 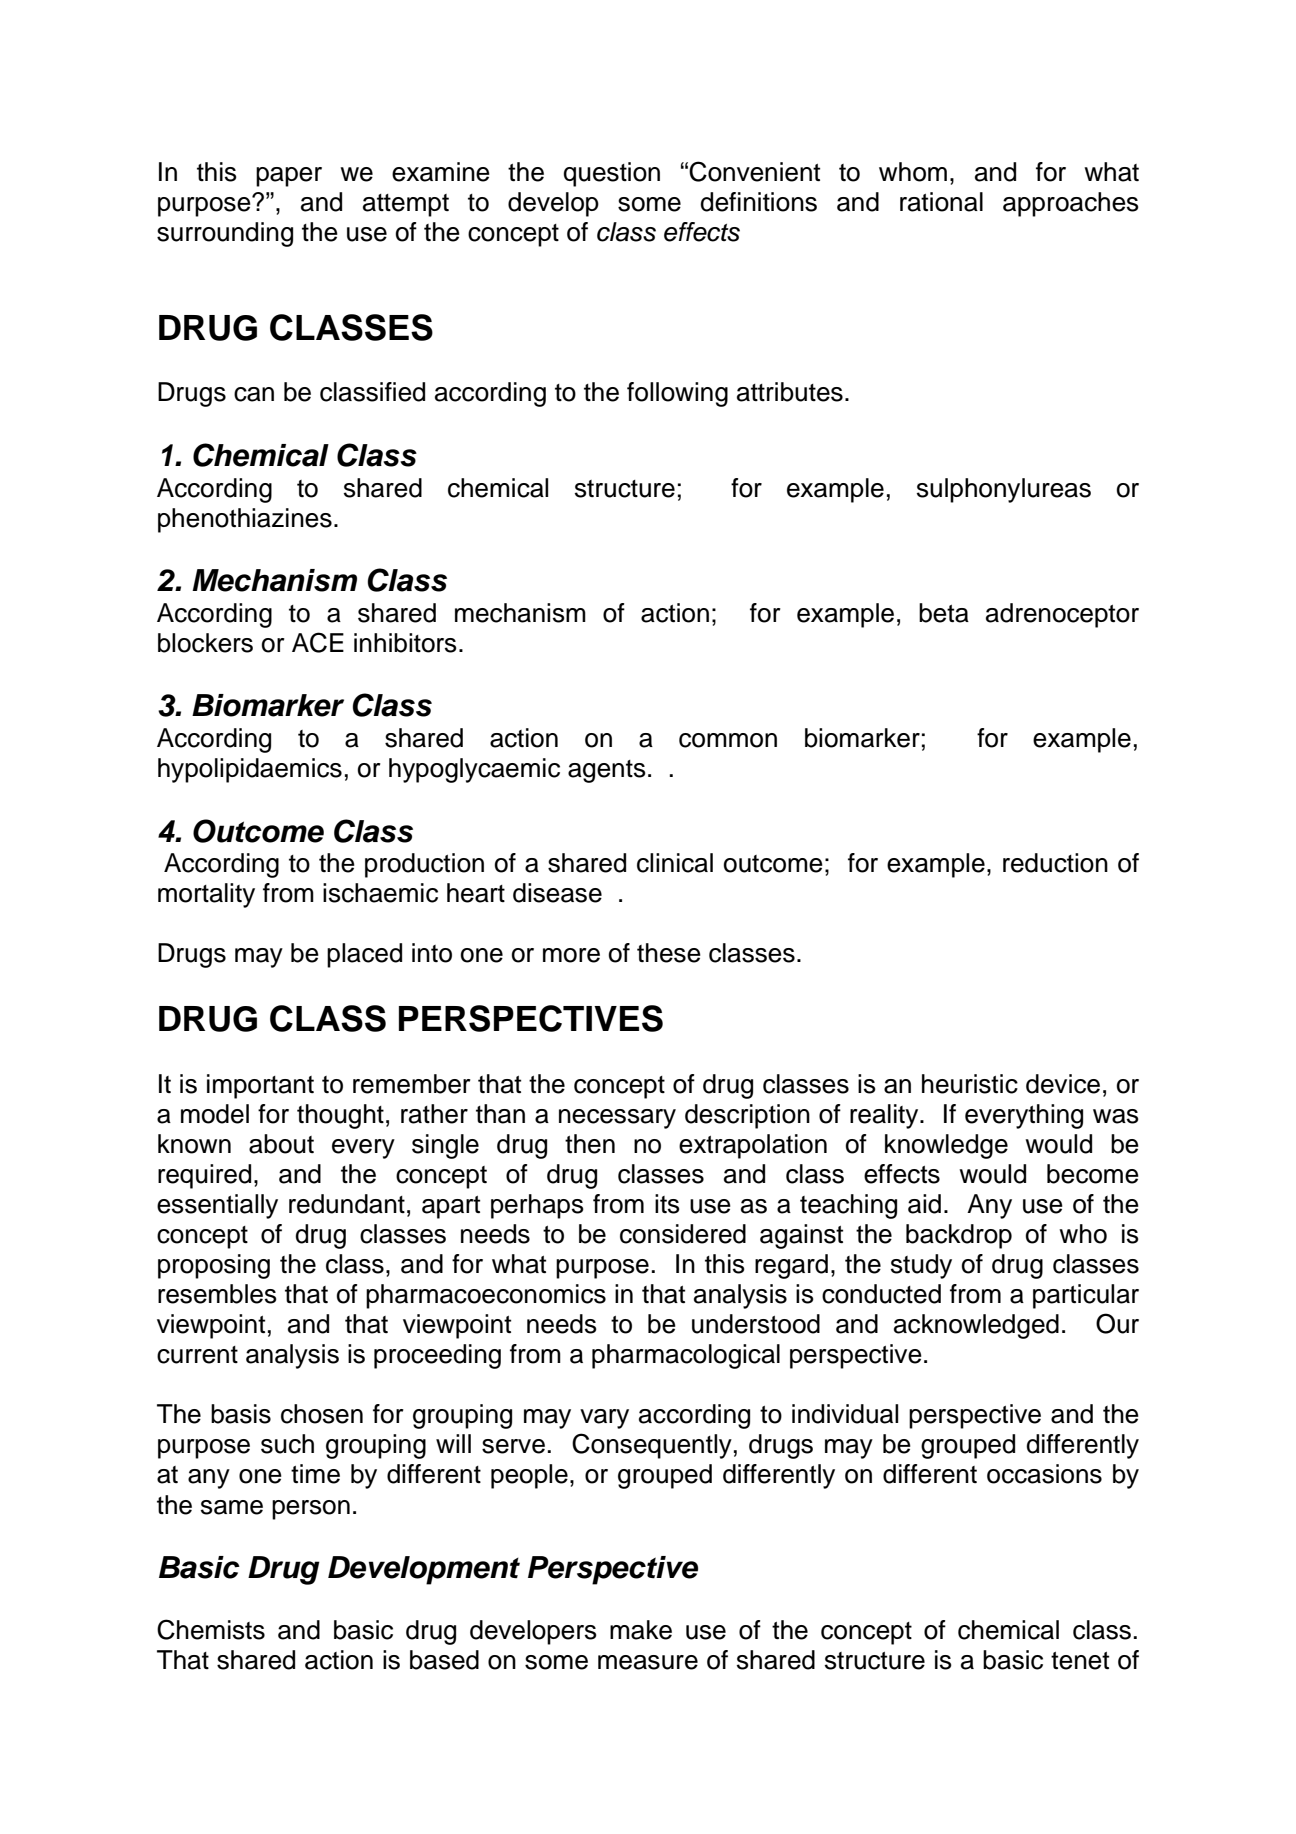 What do you see at coordinates (289, 177) in the screenshot?
I see `paper` at bounding box center [289, 177].
